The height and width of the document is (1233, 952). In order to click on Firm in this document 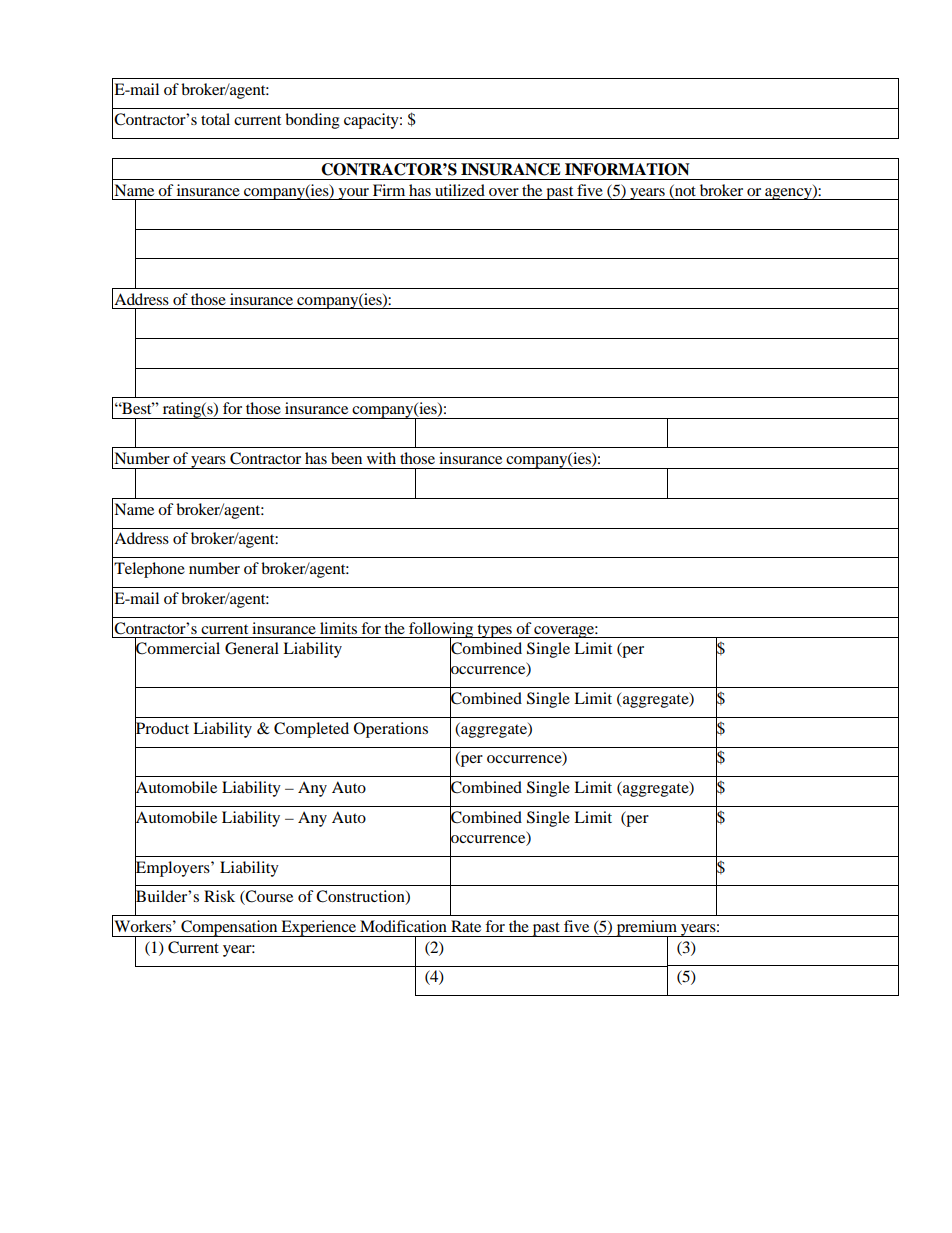, I will do `click(389, 190)`.
